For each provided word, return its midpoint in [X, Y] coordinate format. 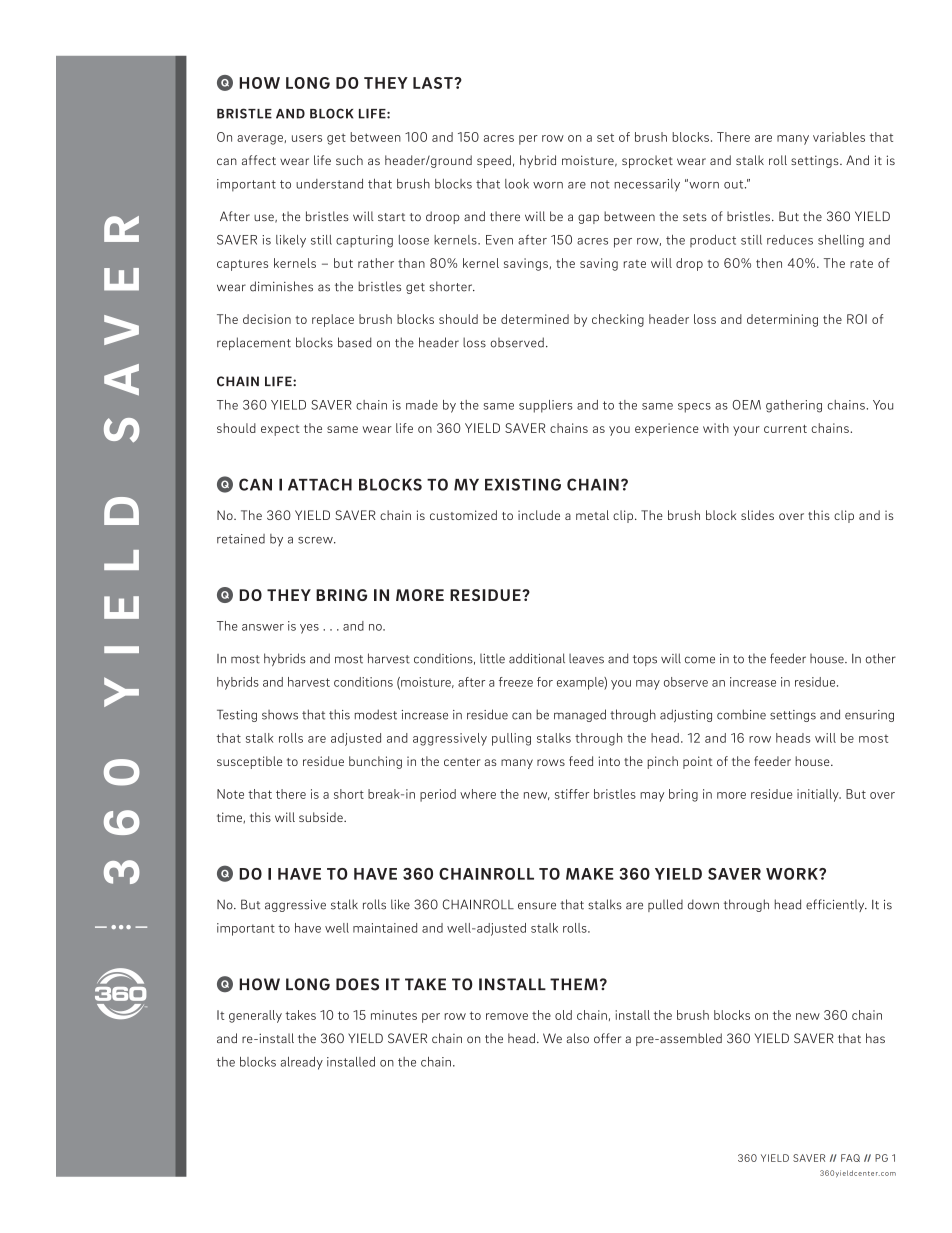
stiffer [572, 794]
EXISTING [523, 484]
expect [280, 430]
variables [839, 137]
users [307, 138]
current [785, 429]
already [302, 1063]
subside [322, 817]
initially [819, 795]
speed [494, 161]
